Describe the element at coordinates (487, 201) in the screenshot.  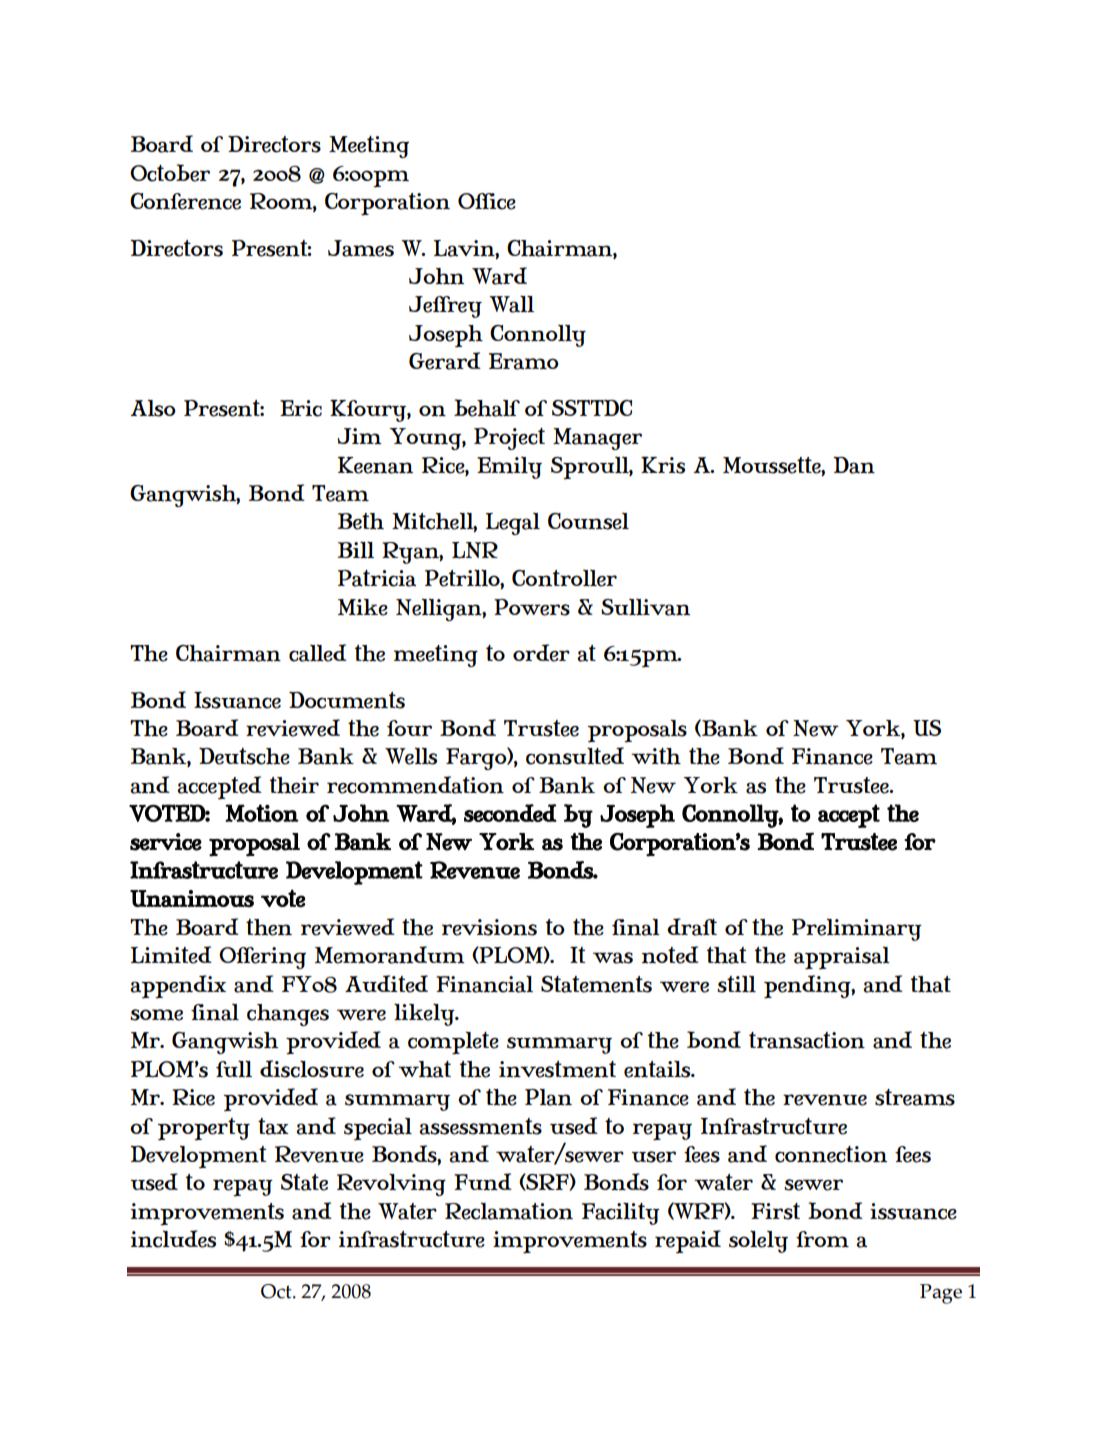
I see `Office` at that location.
